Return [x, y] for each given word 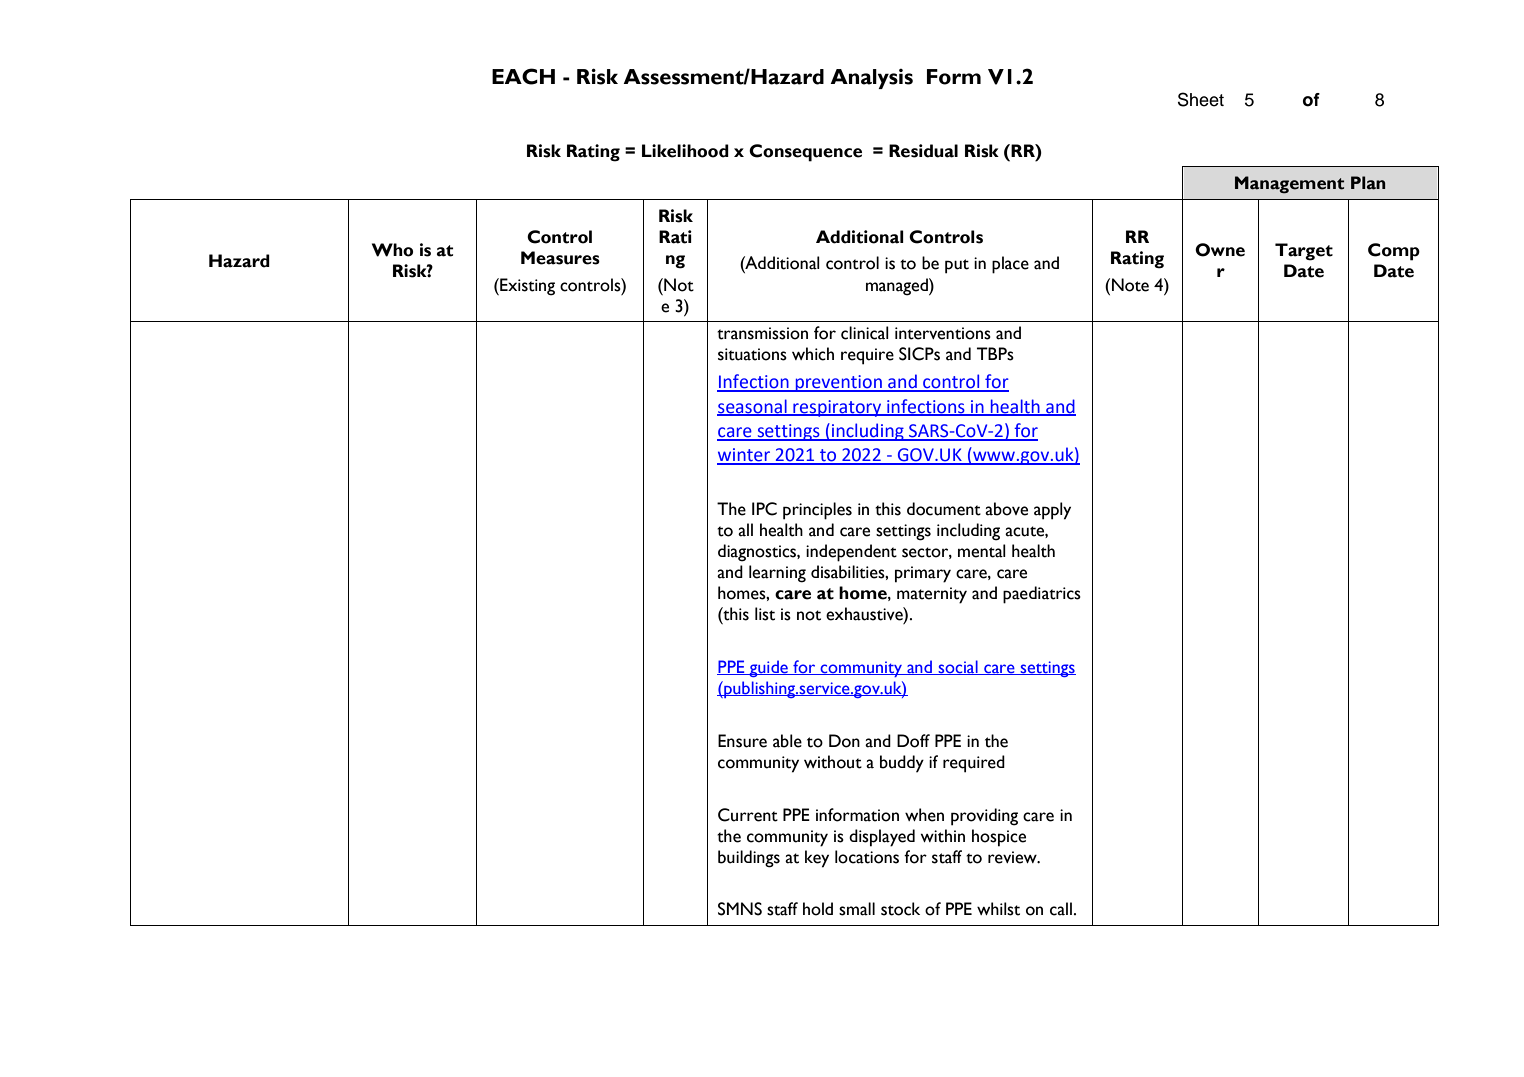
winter [745, 456]
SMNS [740, 909]
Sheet [1201, 99]
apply [1052, 511]
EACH [523, 76]
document [944, 509]
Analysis [871, 79]
